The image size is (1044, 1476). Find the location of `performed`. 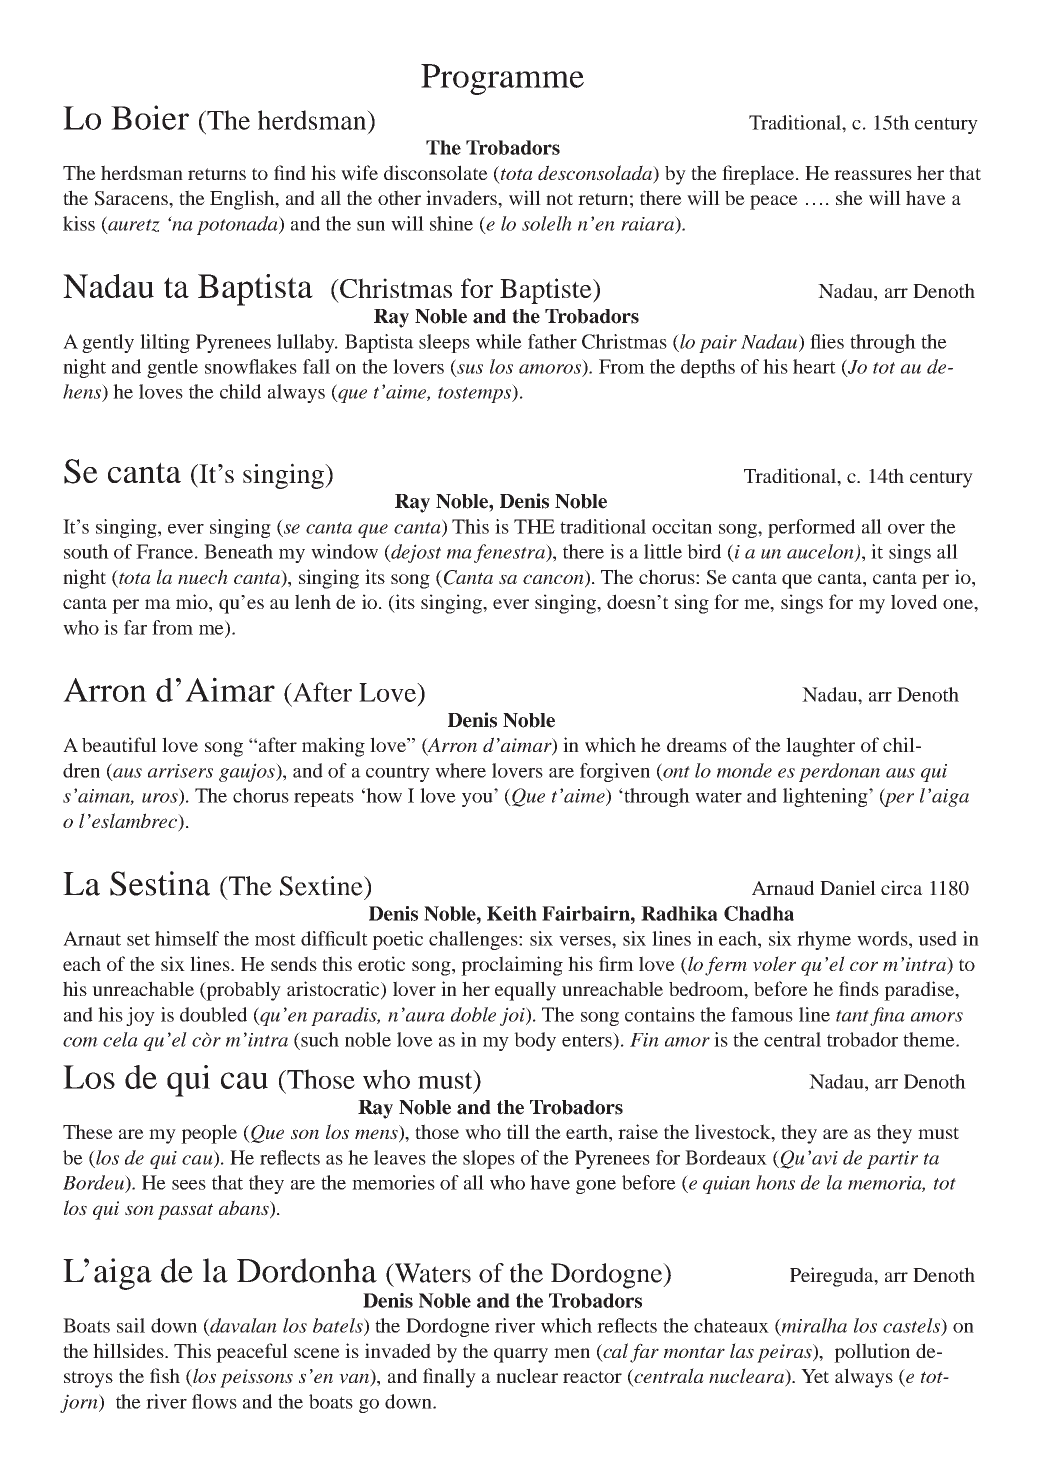

performed is located at coordinates (811, 528).
